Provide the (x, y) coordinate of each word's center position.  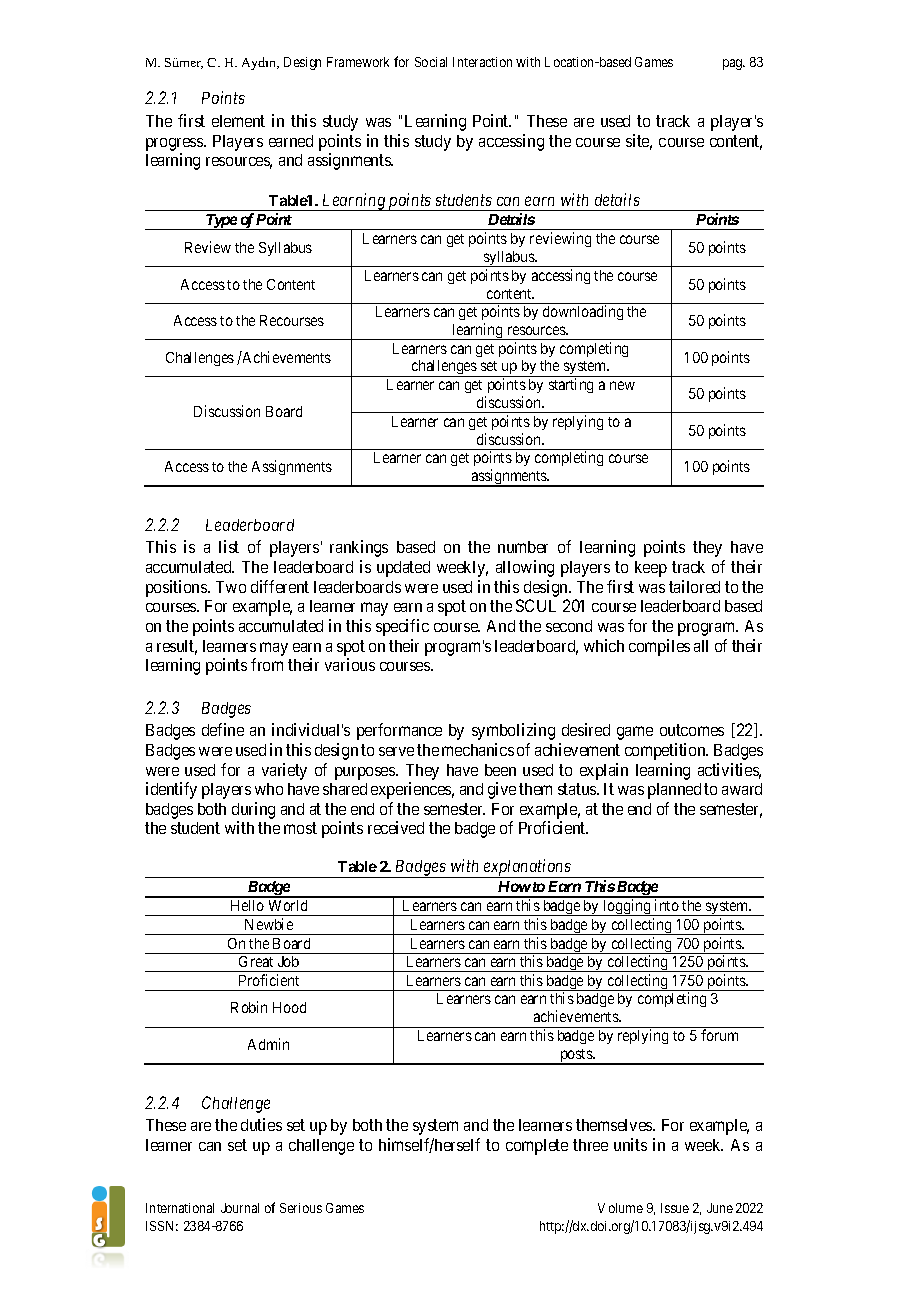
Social (431, 62)
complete (537, 1147)
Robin (249, 1007)
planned (674, 791)
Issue (675, 1208)
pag (734, 64)
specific (402, 627)
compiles (659, 647)
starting (571, 385)
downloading (583, 312)
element (238, 121)
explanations (527, 868)
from (267, 664)
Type (220, 222)
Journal (240, 1208)
